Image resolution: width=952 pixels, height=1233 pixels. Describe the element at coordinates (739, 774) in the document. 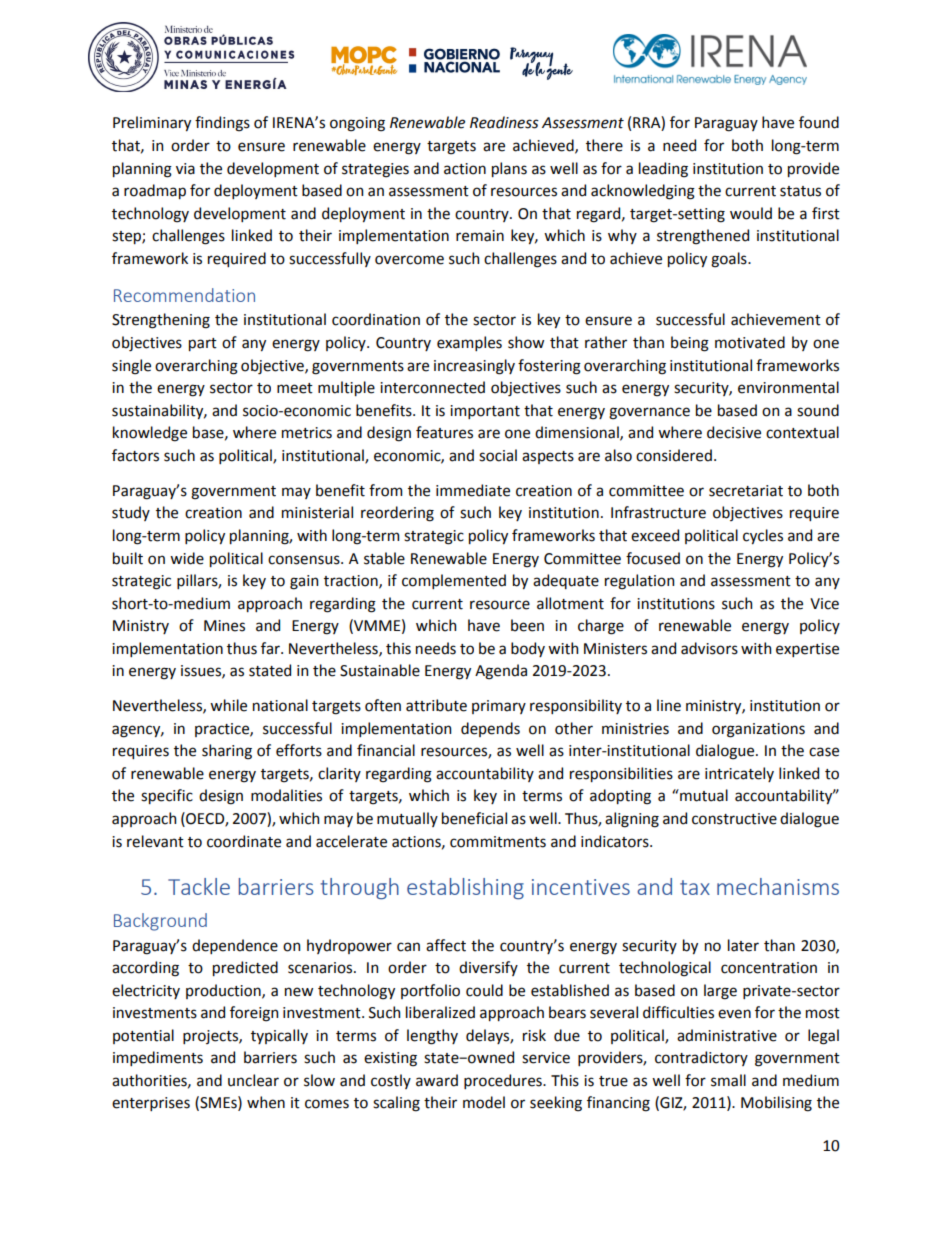

I see `intricately` at that location.
